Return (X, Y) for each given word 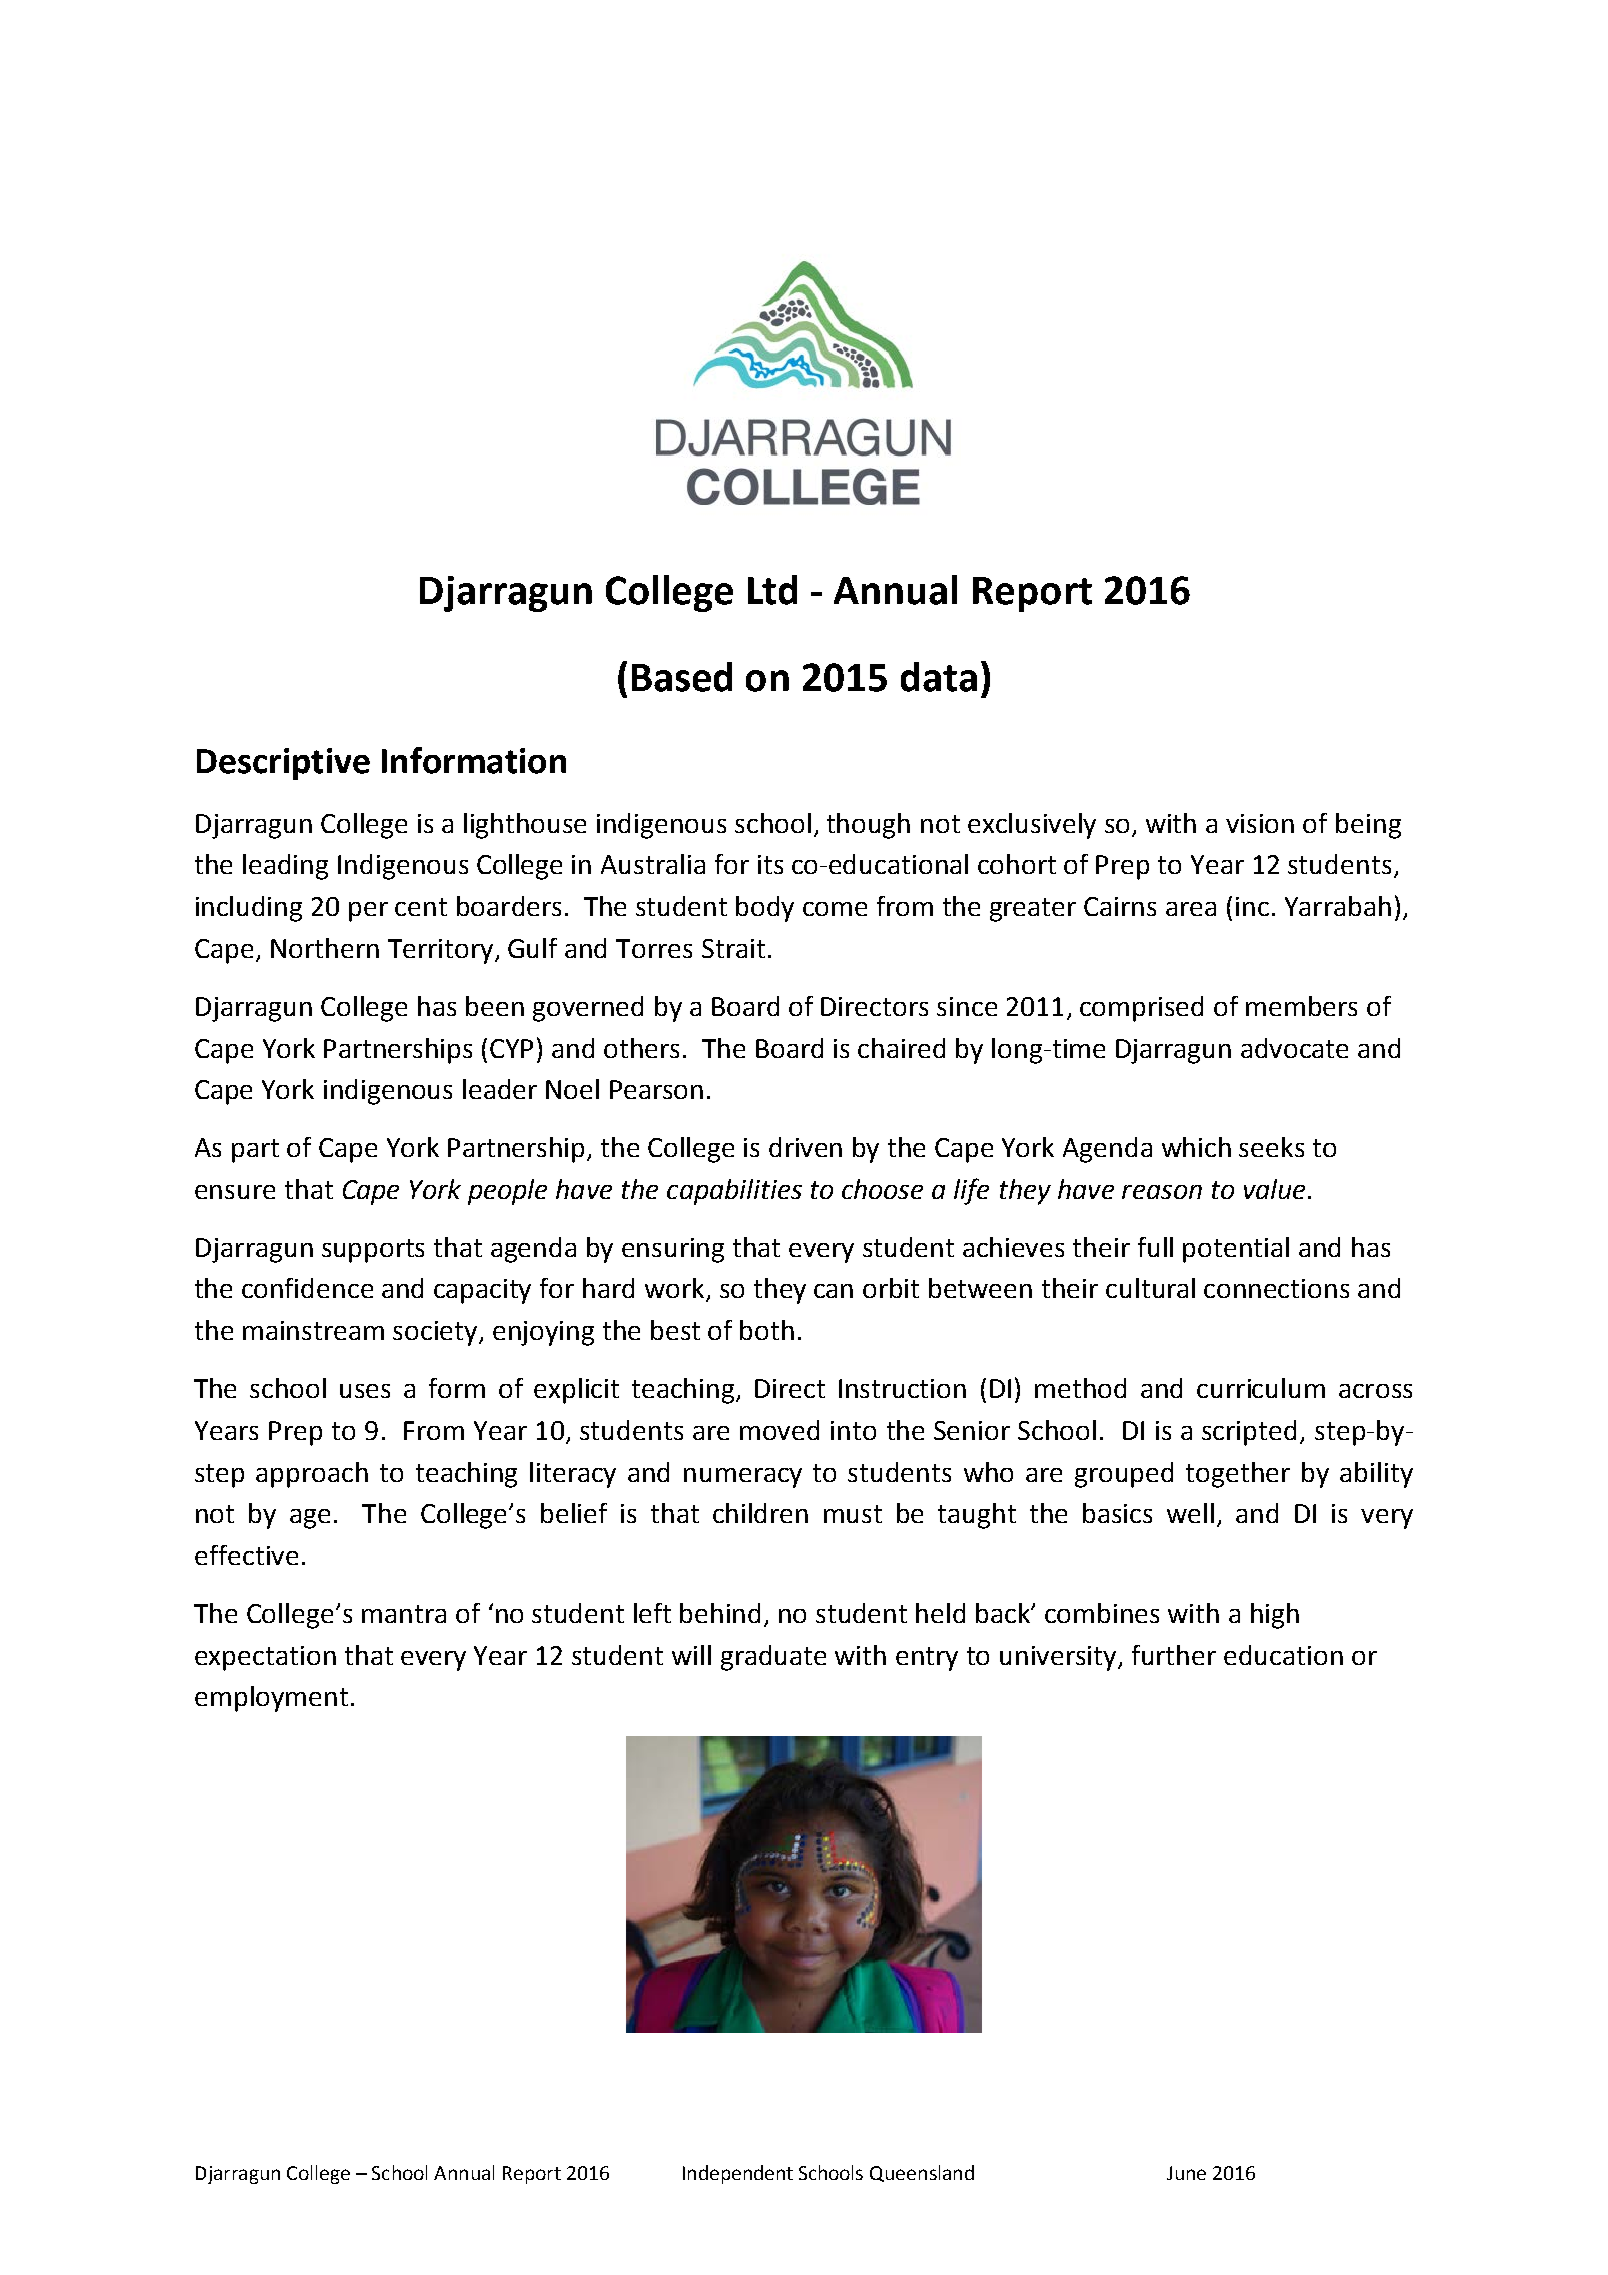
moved (779, 1430)
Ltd (772, 590)
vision (1260, 823)
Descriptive (283, 764)
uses (365, 1391)
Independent (738, 2174)
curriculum (1261, 1388)
